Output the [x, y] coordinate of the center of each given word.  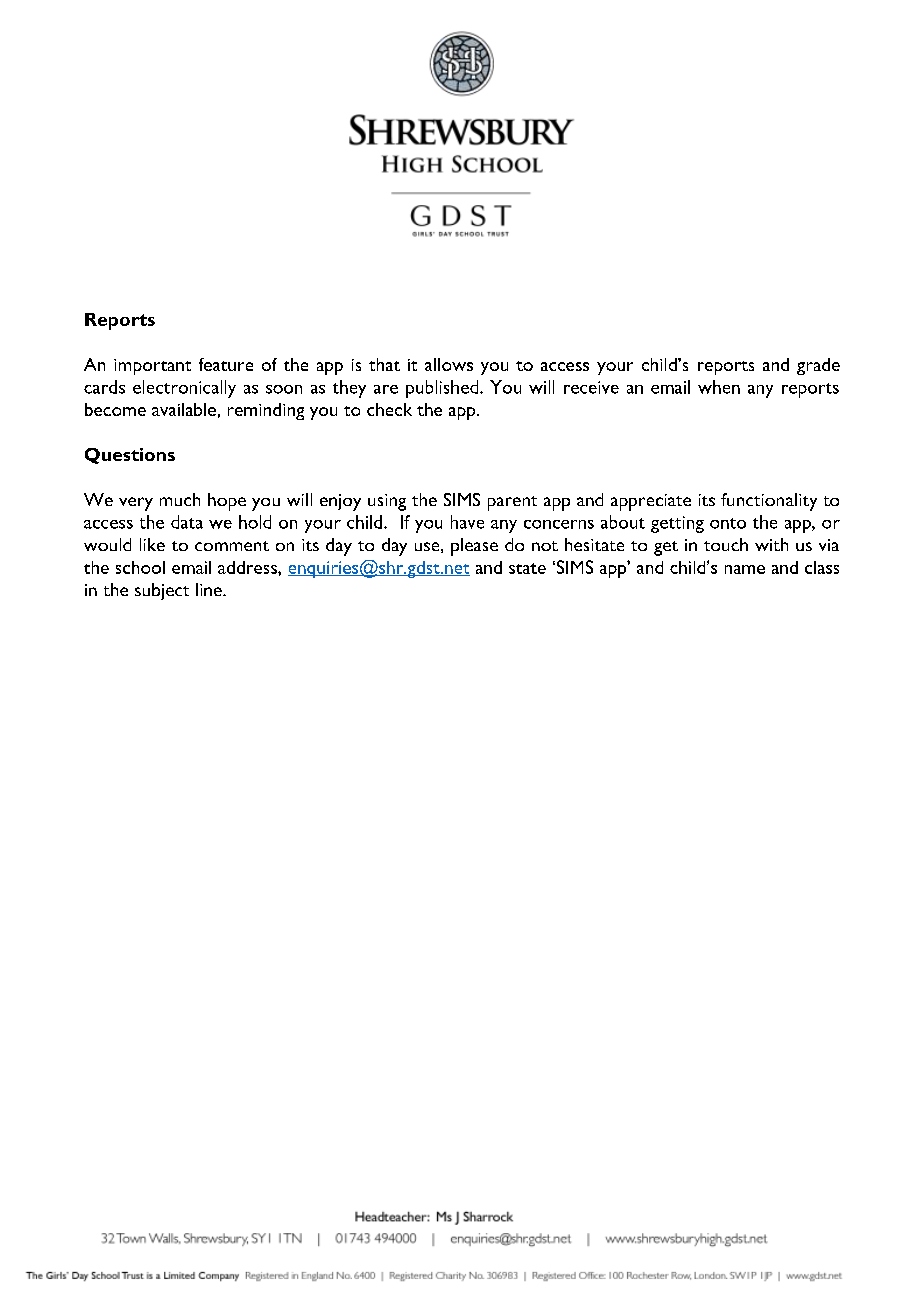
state [527, 568]
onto [728, 523]
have [467, 522]
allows [449, 364]
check [389, 409]
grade [818, 366]
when [719, 387]
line [210, 589]
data [187, 522]
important [152, 367]
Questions [130, 456]
